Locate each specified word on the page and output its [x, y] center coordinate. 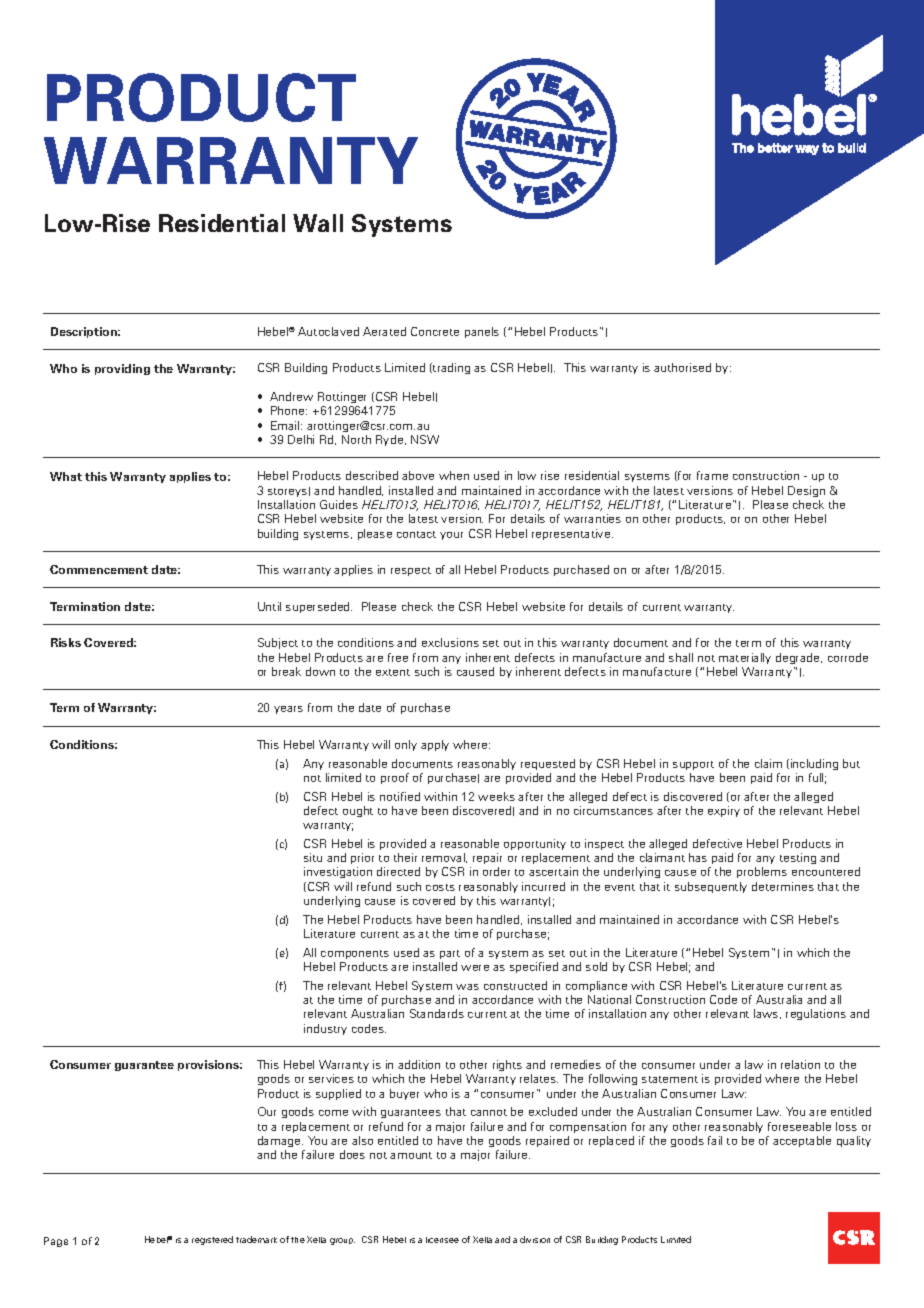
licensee [442, 1240]
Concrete [435, 331]
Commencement [99, 569]
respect [411, 571]
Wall [318, 223]
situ [313, 857]
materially [745, 658]
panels [482, 332]
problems [762, 872]
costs [440, 887]
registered [212, 1240]
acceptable [802, 1141]
